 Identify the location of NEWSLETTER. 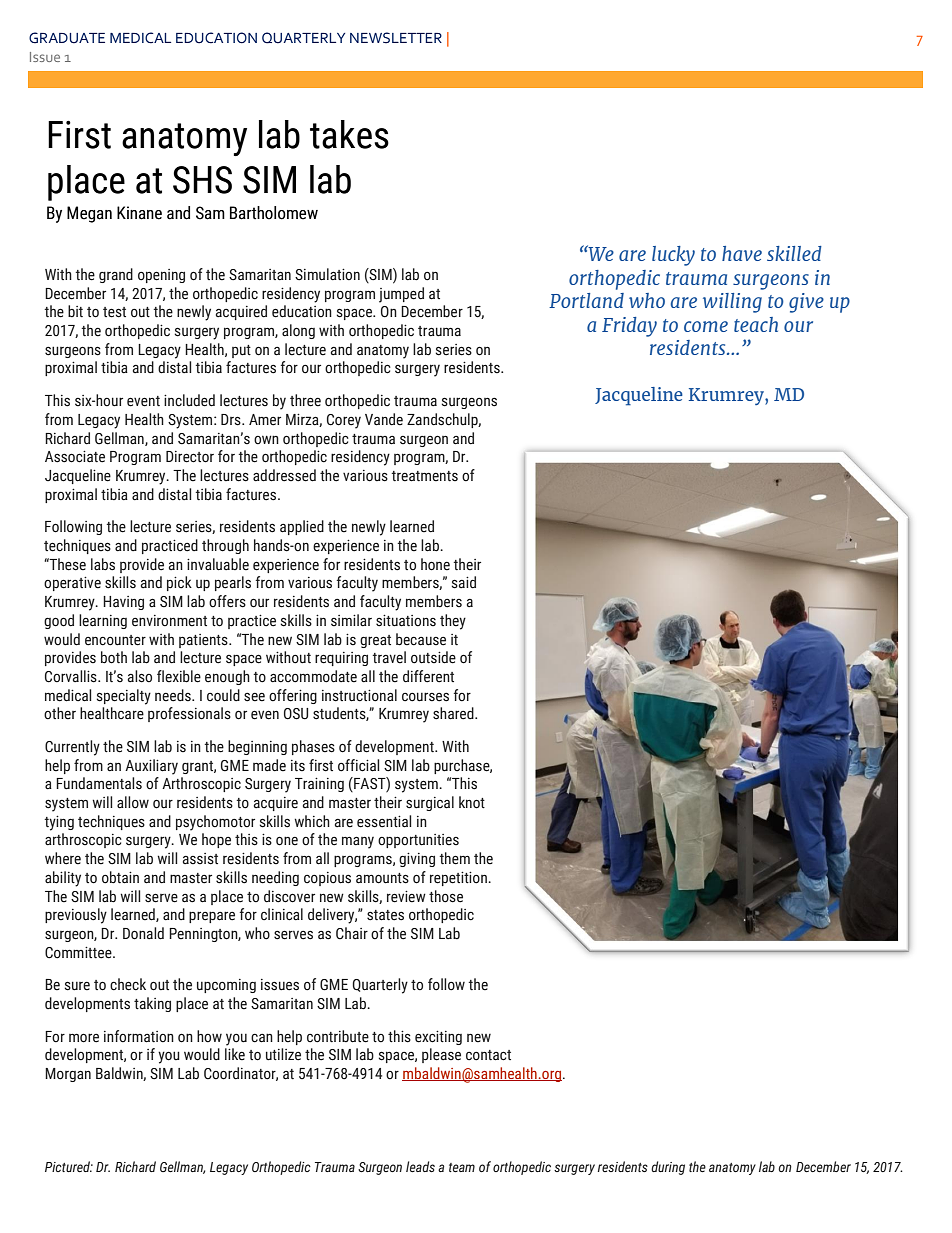
(396, 38).
